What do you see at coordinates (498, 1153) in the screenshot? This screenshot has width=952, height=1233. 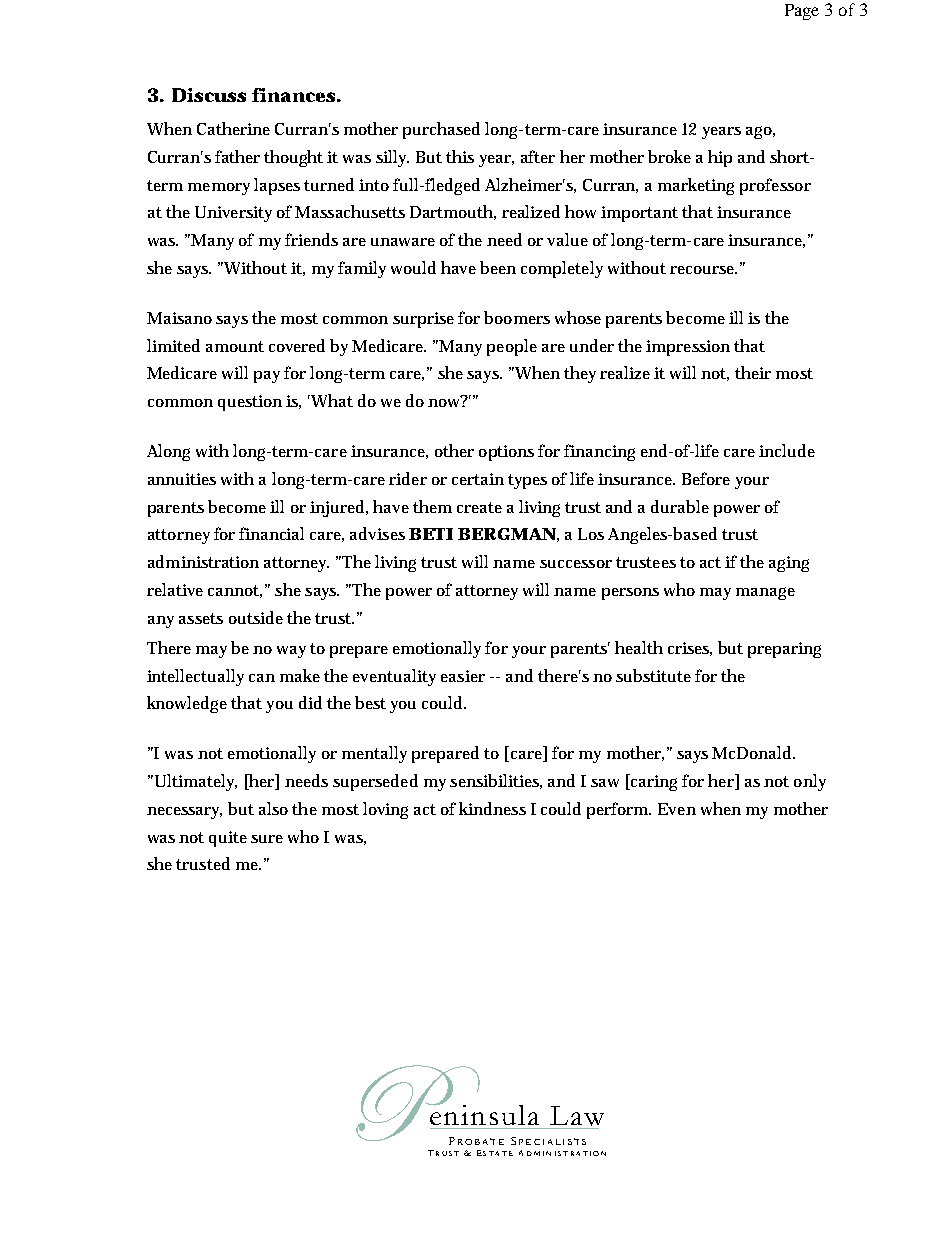 I see `STATE` at bounding box center [498, 1153].
